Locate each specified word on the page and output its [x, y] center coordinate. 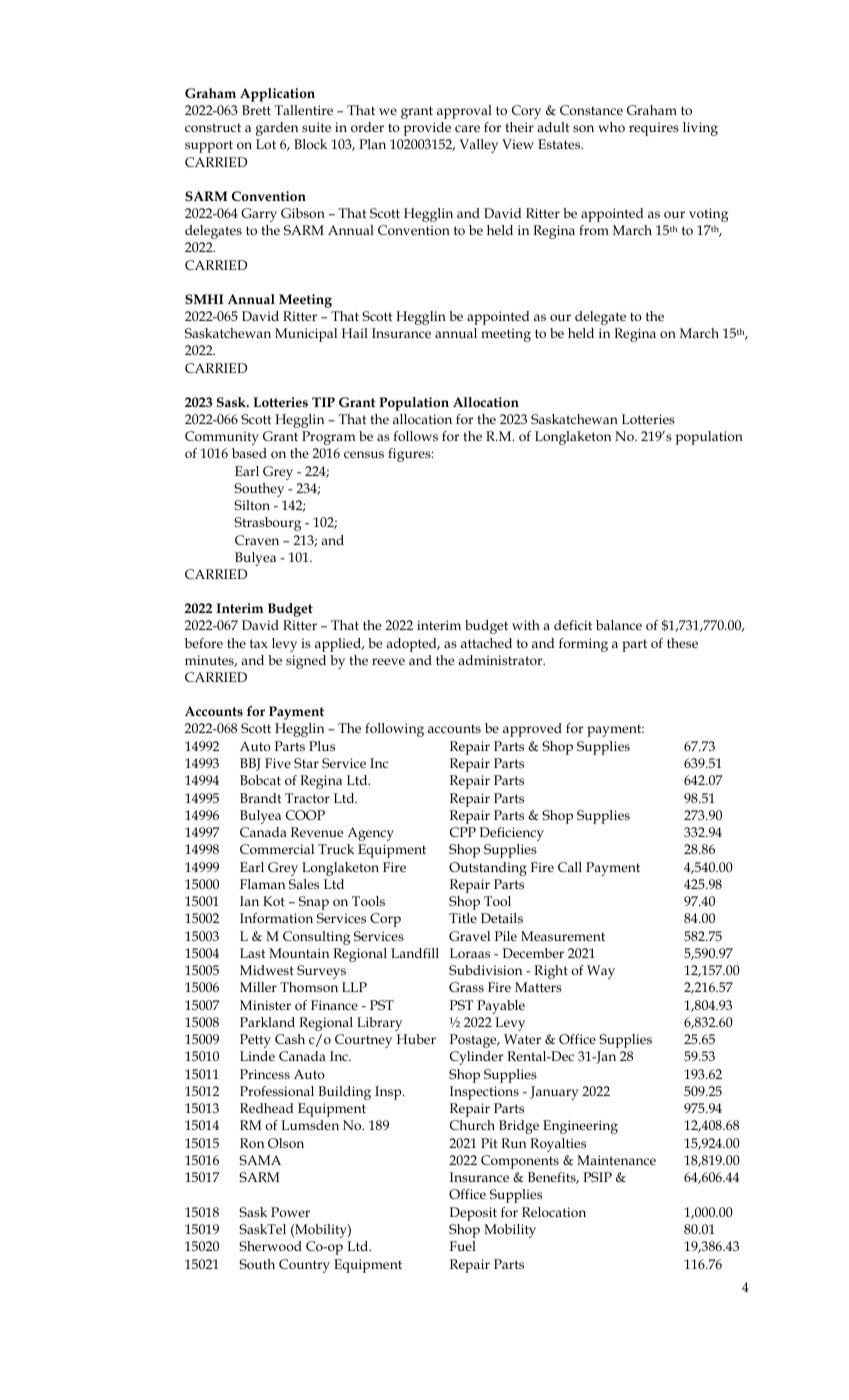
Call [570, 867]
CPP [463, 832]
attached [486, 643]
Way [601, 972]
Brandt [261, 798]
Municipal [306, 335]
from [594, 230]
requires [654, 129]
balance [619, 625]
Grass [466, 987]
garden [277, 129]
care [467, 128]
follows [415, 436]
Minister [265, 1005]
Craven [257, 540]
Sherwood [270, 1246]
